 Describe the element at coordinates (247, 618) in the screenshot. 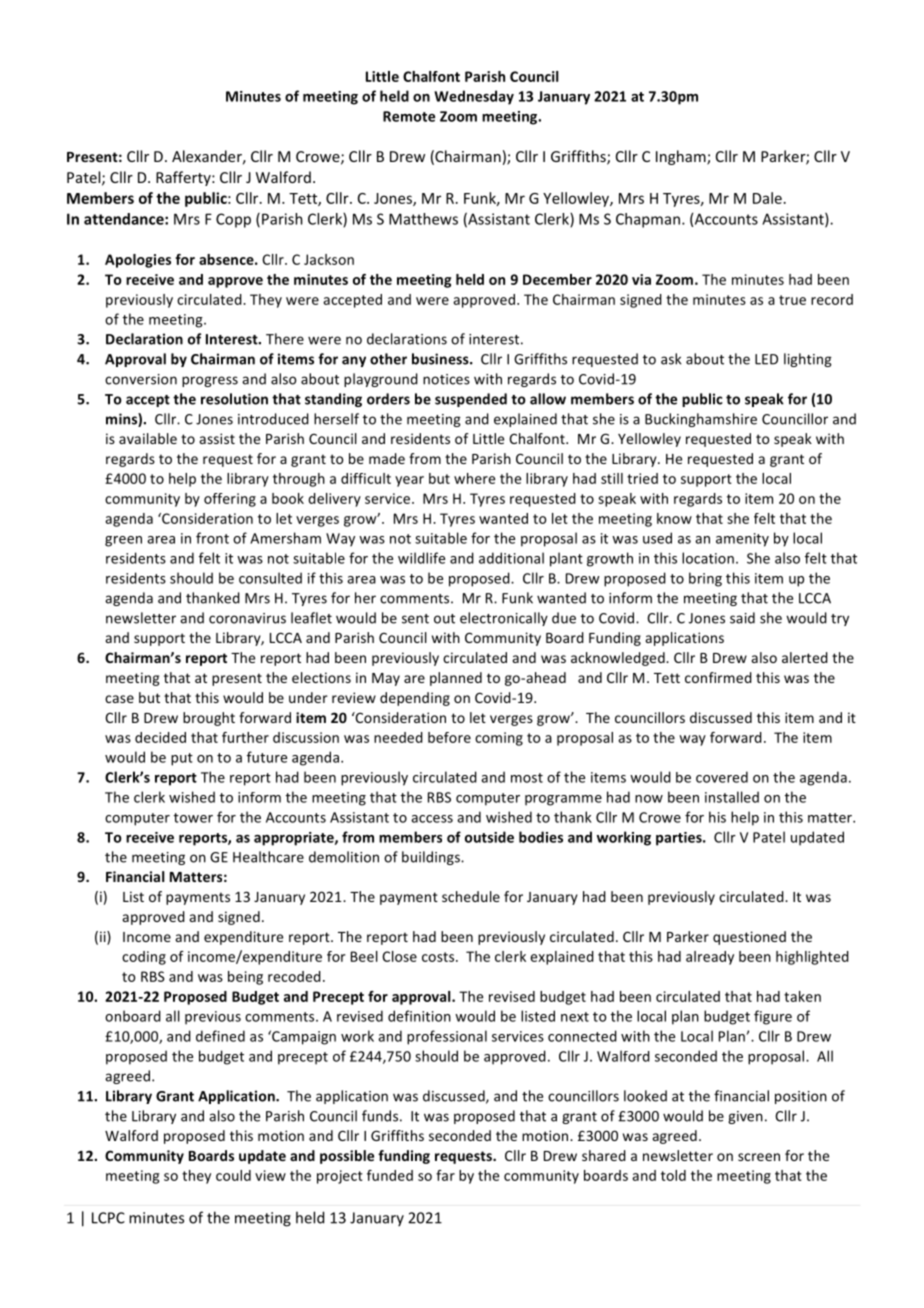

I see `coronavirus` at that location.
